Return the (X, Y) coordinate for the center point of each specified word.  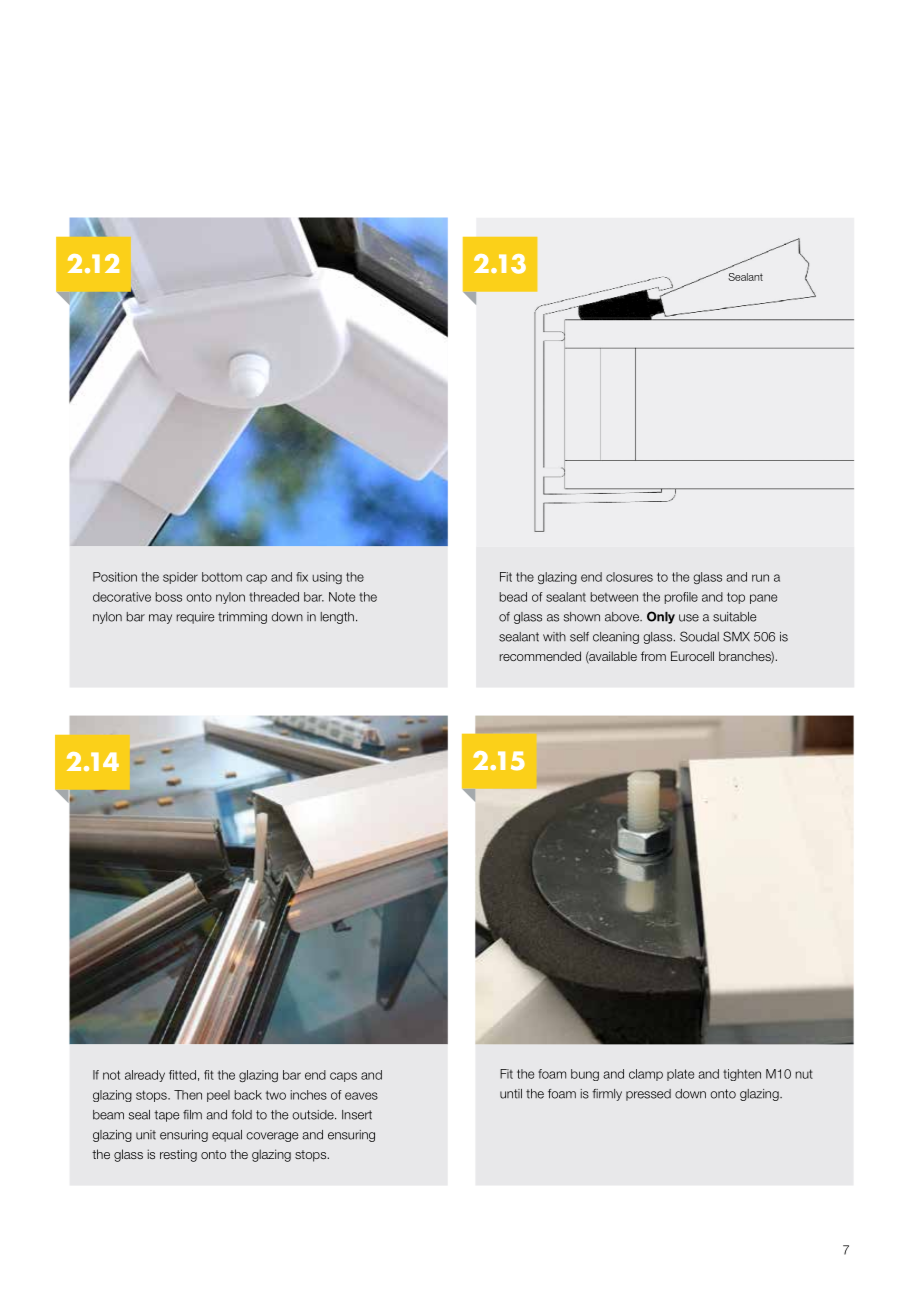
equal (227, 1136)
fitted (182, 1075)
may (160, 619)
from (653, 656)
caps (343, 1077)
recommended (540, 656)
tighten (742, 1075)
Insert (357, 1115)
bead (513, 597)
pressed (648, 1095)
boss (169, 597)
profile (681, 598)
